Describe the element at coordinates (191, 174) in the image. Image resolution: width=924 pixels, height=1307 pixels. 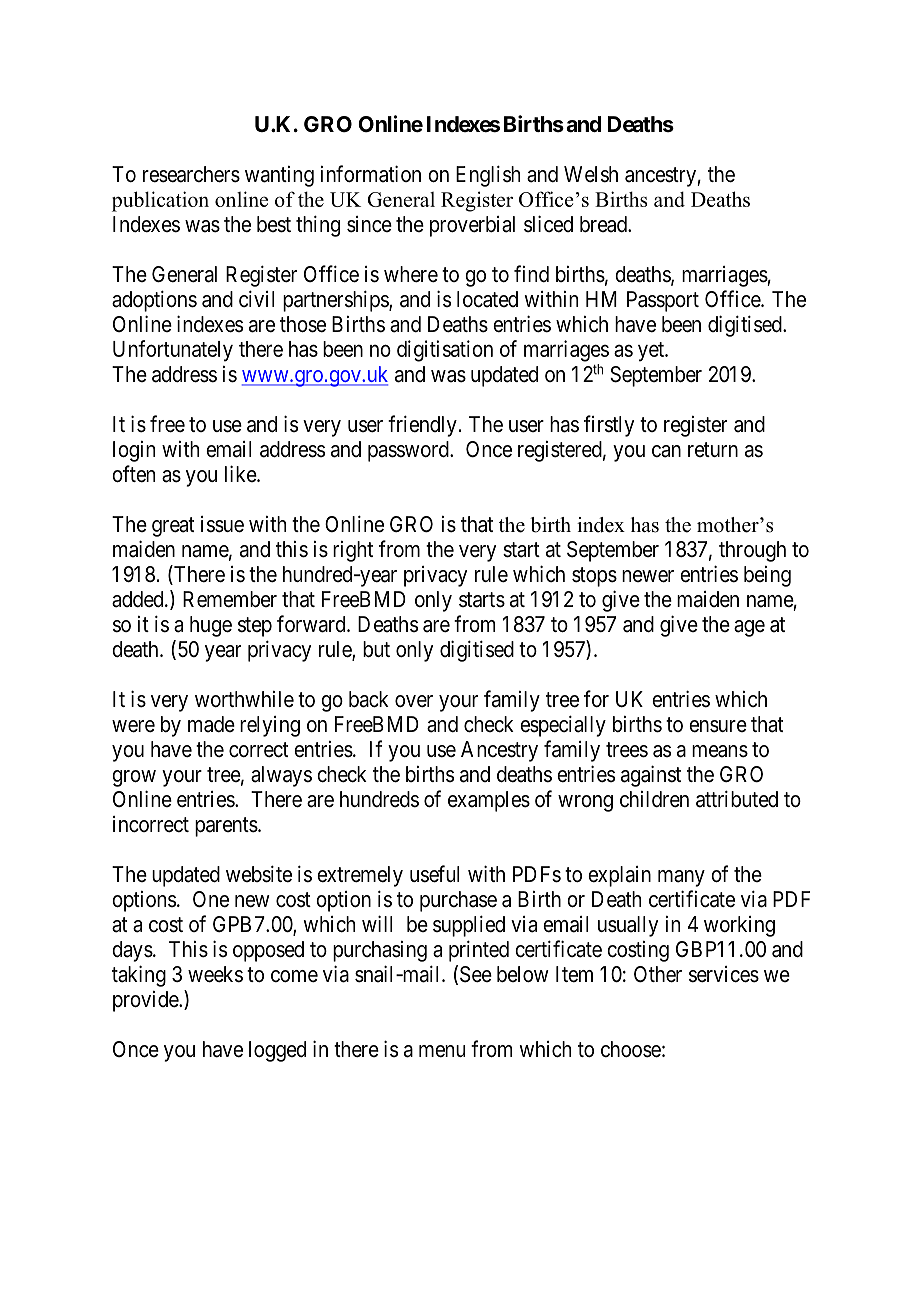
I see `researchers` at that location.
